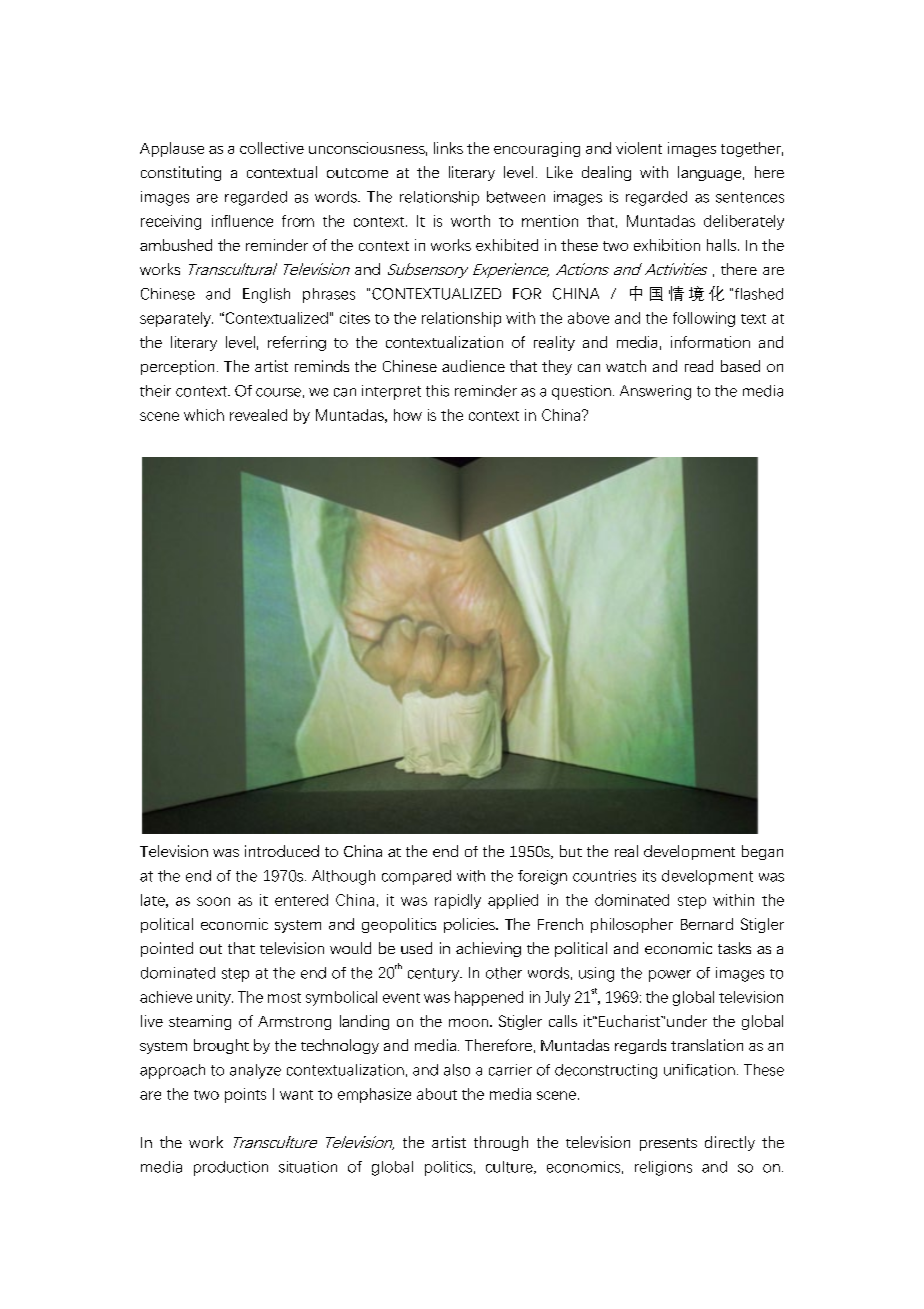 The height and width of the document is (1309, 924). Describe the element at coordinates (448, 148) in the document. I see `links` at that location.
